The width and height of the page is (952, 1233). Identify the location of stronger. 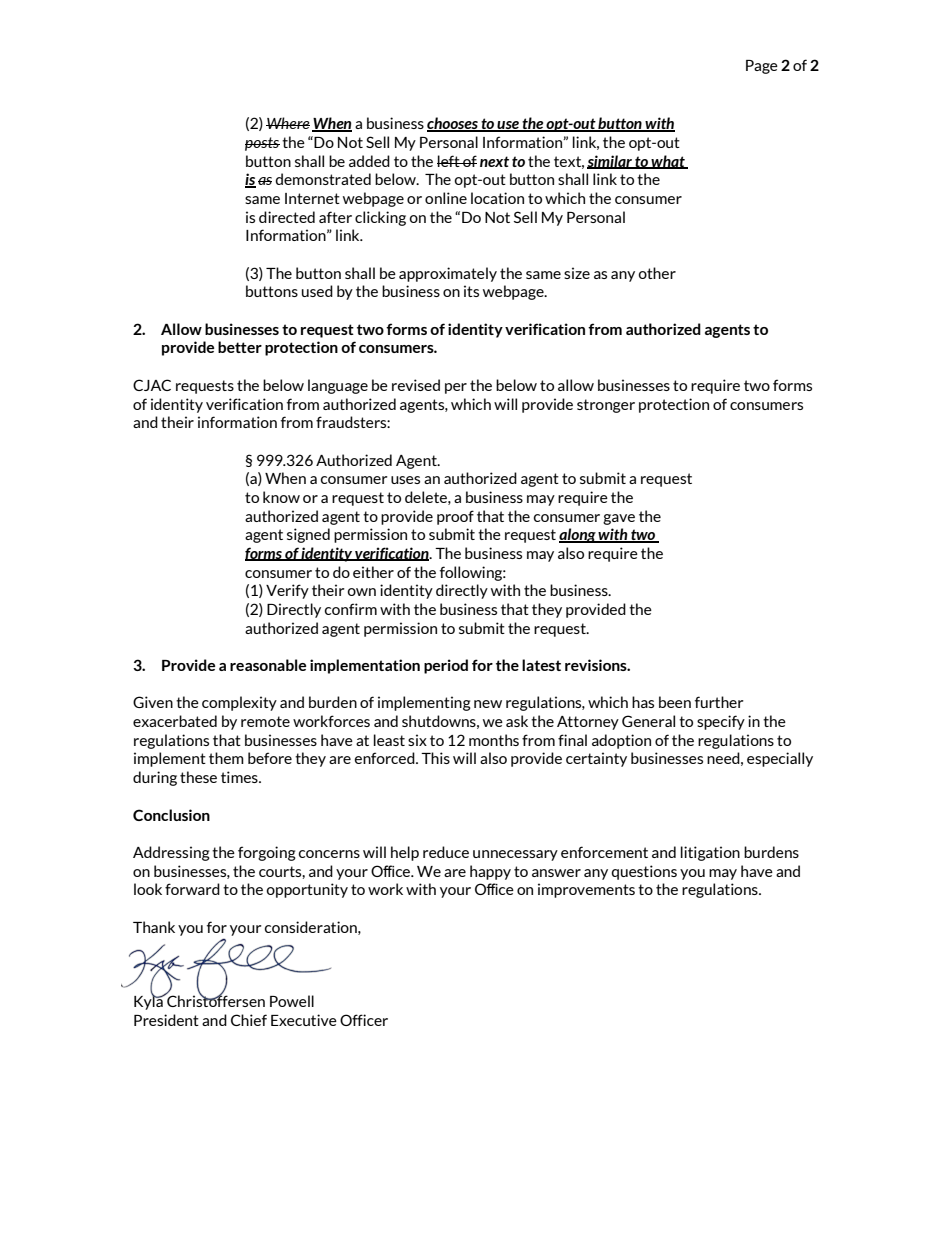
(606, 406).
